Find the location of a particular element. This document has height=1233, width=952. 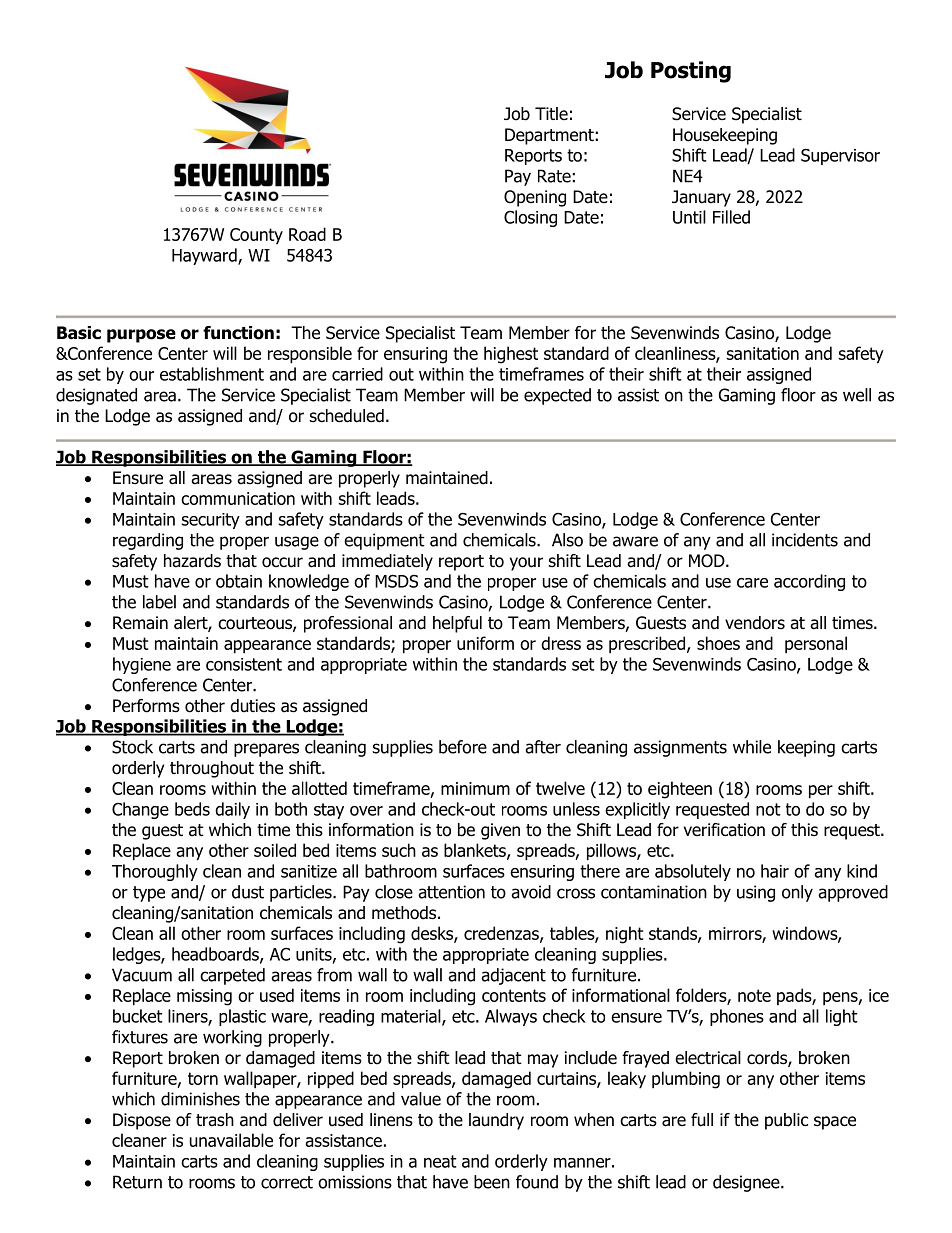

highest is located at coordinates (511, 355).
